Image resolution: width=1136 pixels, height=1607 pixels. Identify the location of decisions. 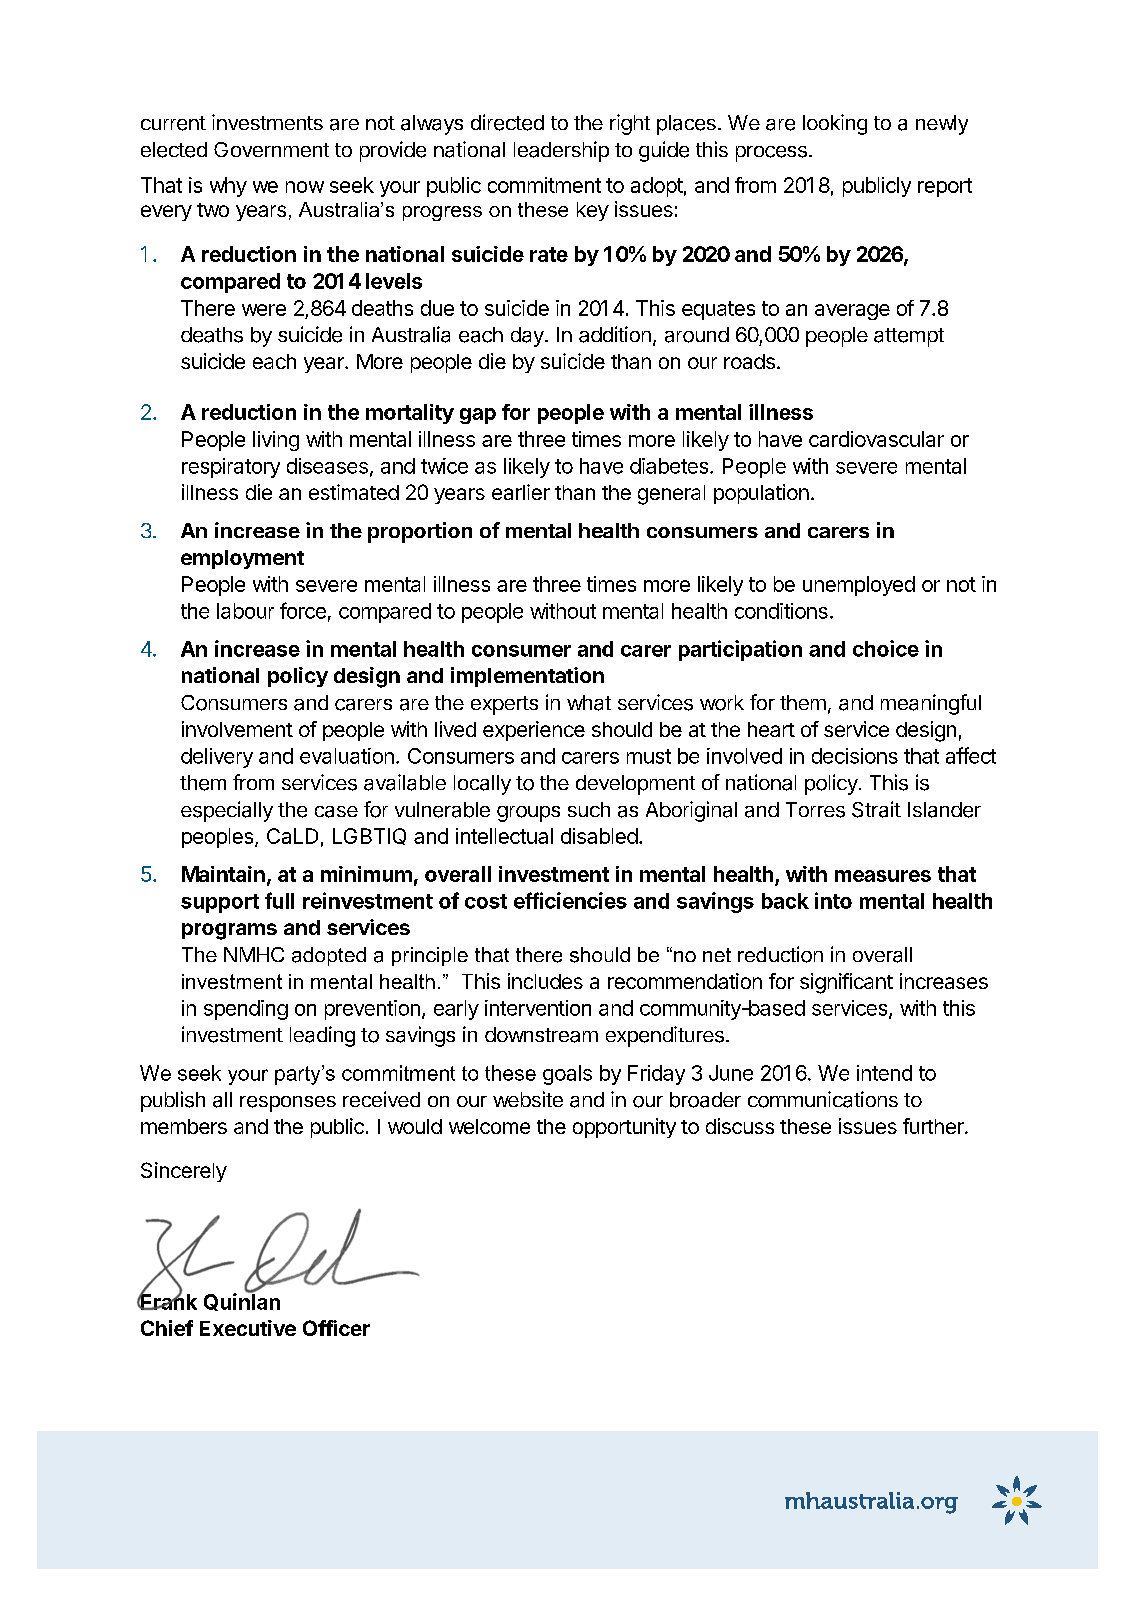
(855, 756).
